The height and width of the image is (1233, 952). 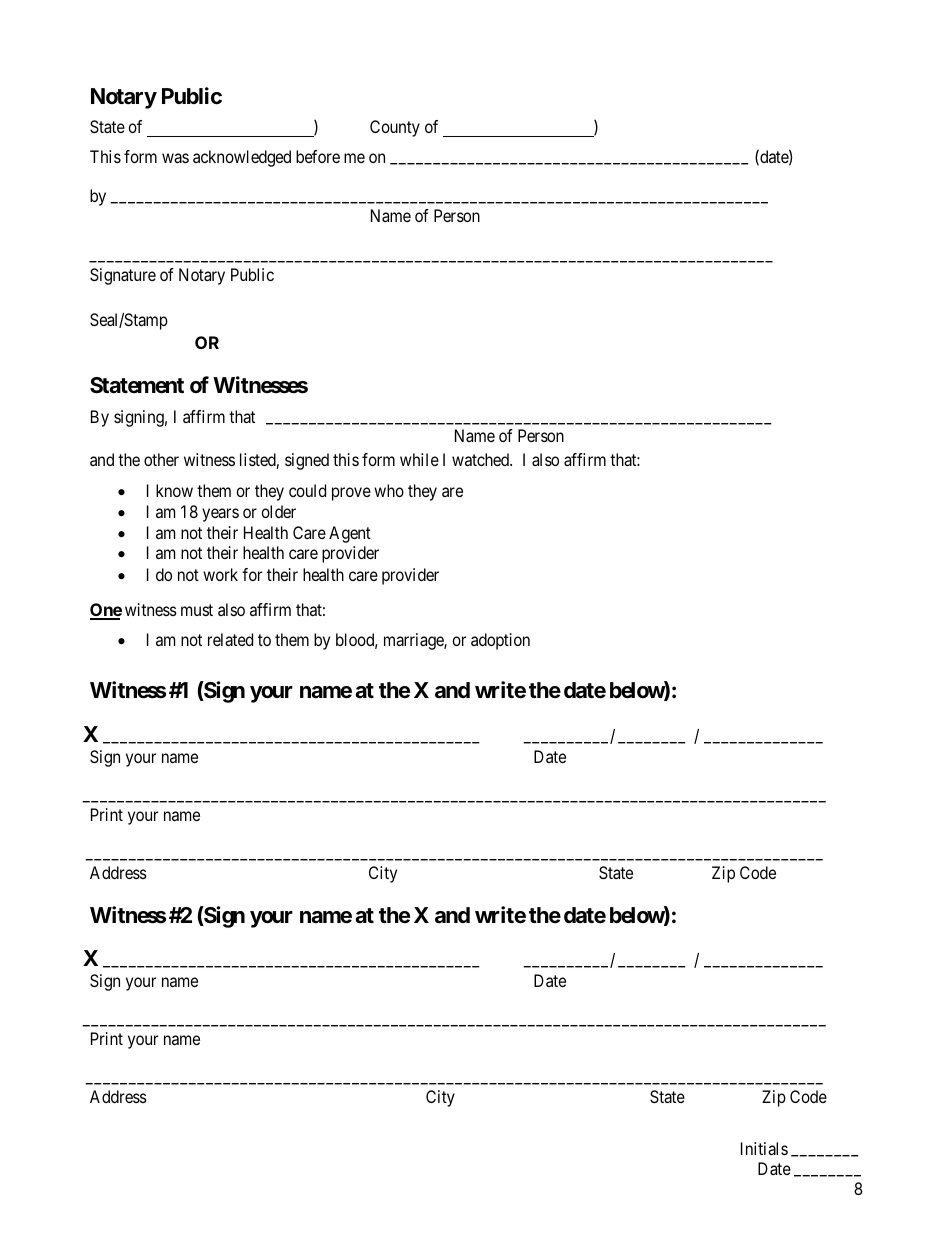 I want to click on must, so click(x=197, y=610).
